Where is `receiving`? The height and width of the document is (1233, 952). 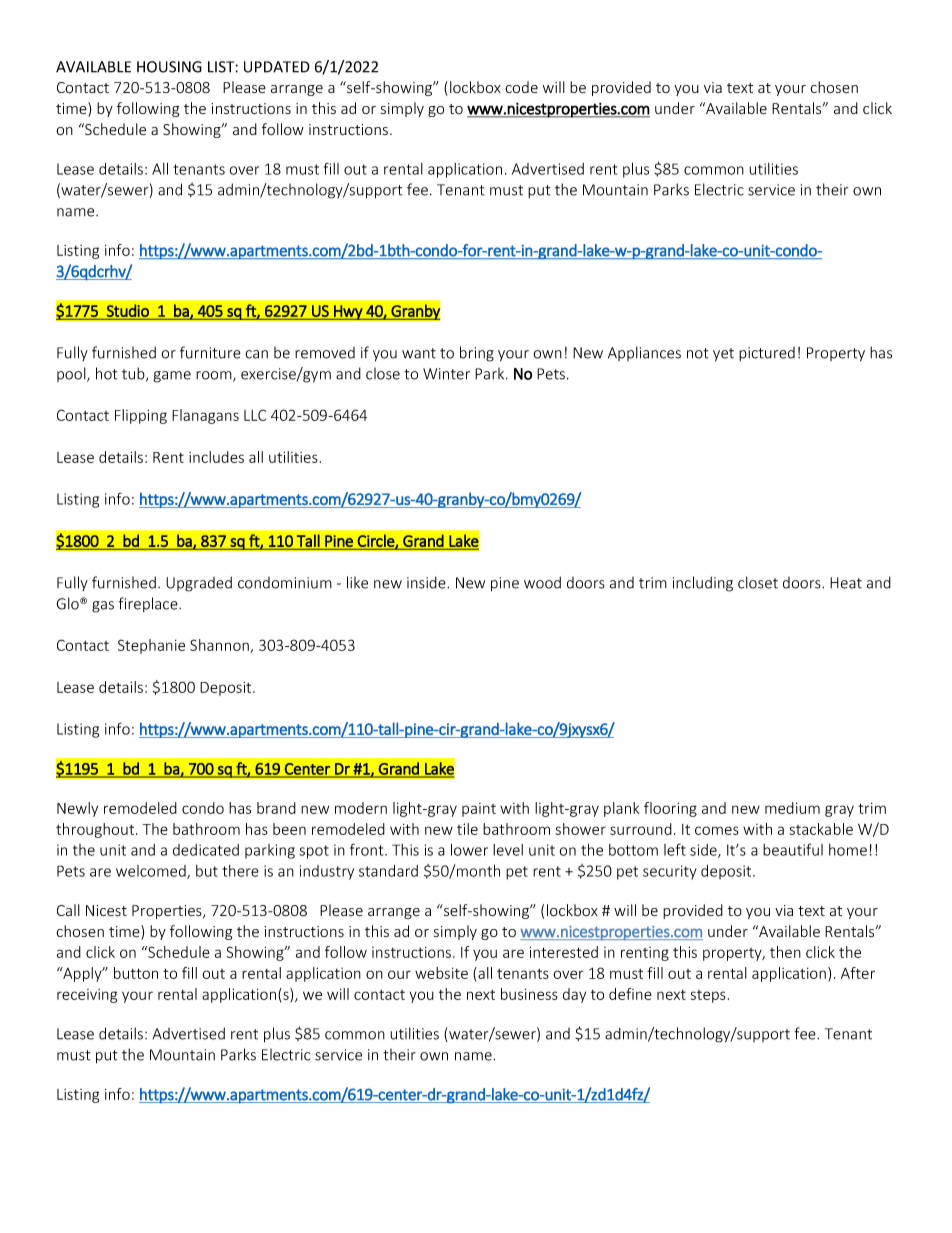
receiving is located at coordinates (87, 996).
